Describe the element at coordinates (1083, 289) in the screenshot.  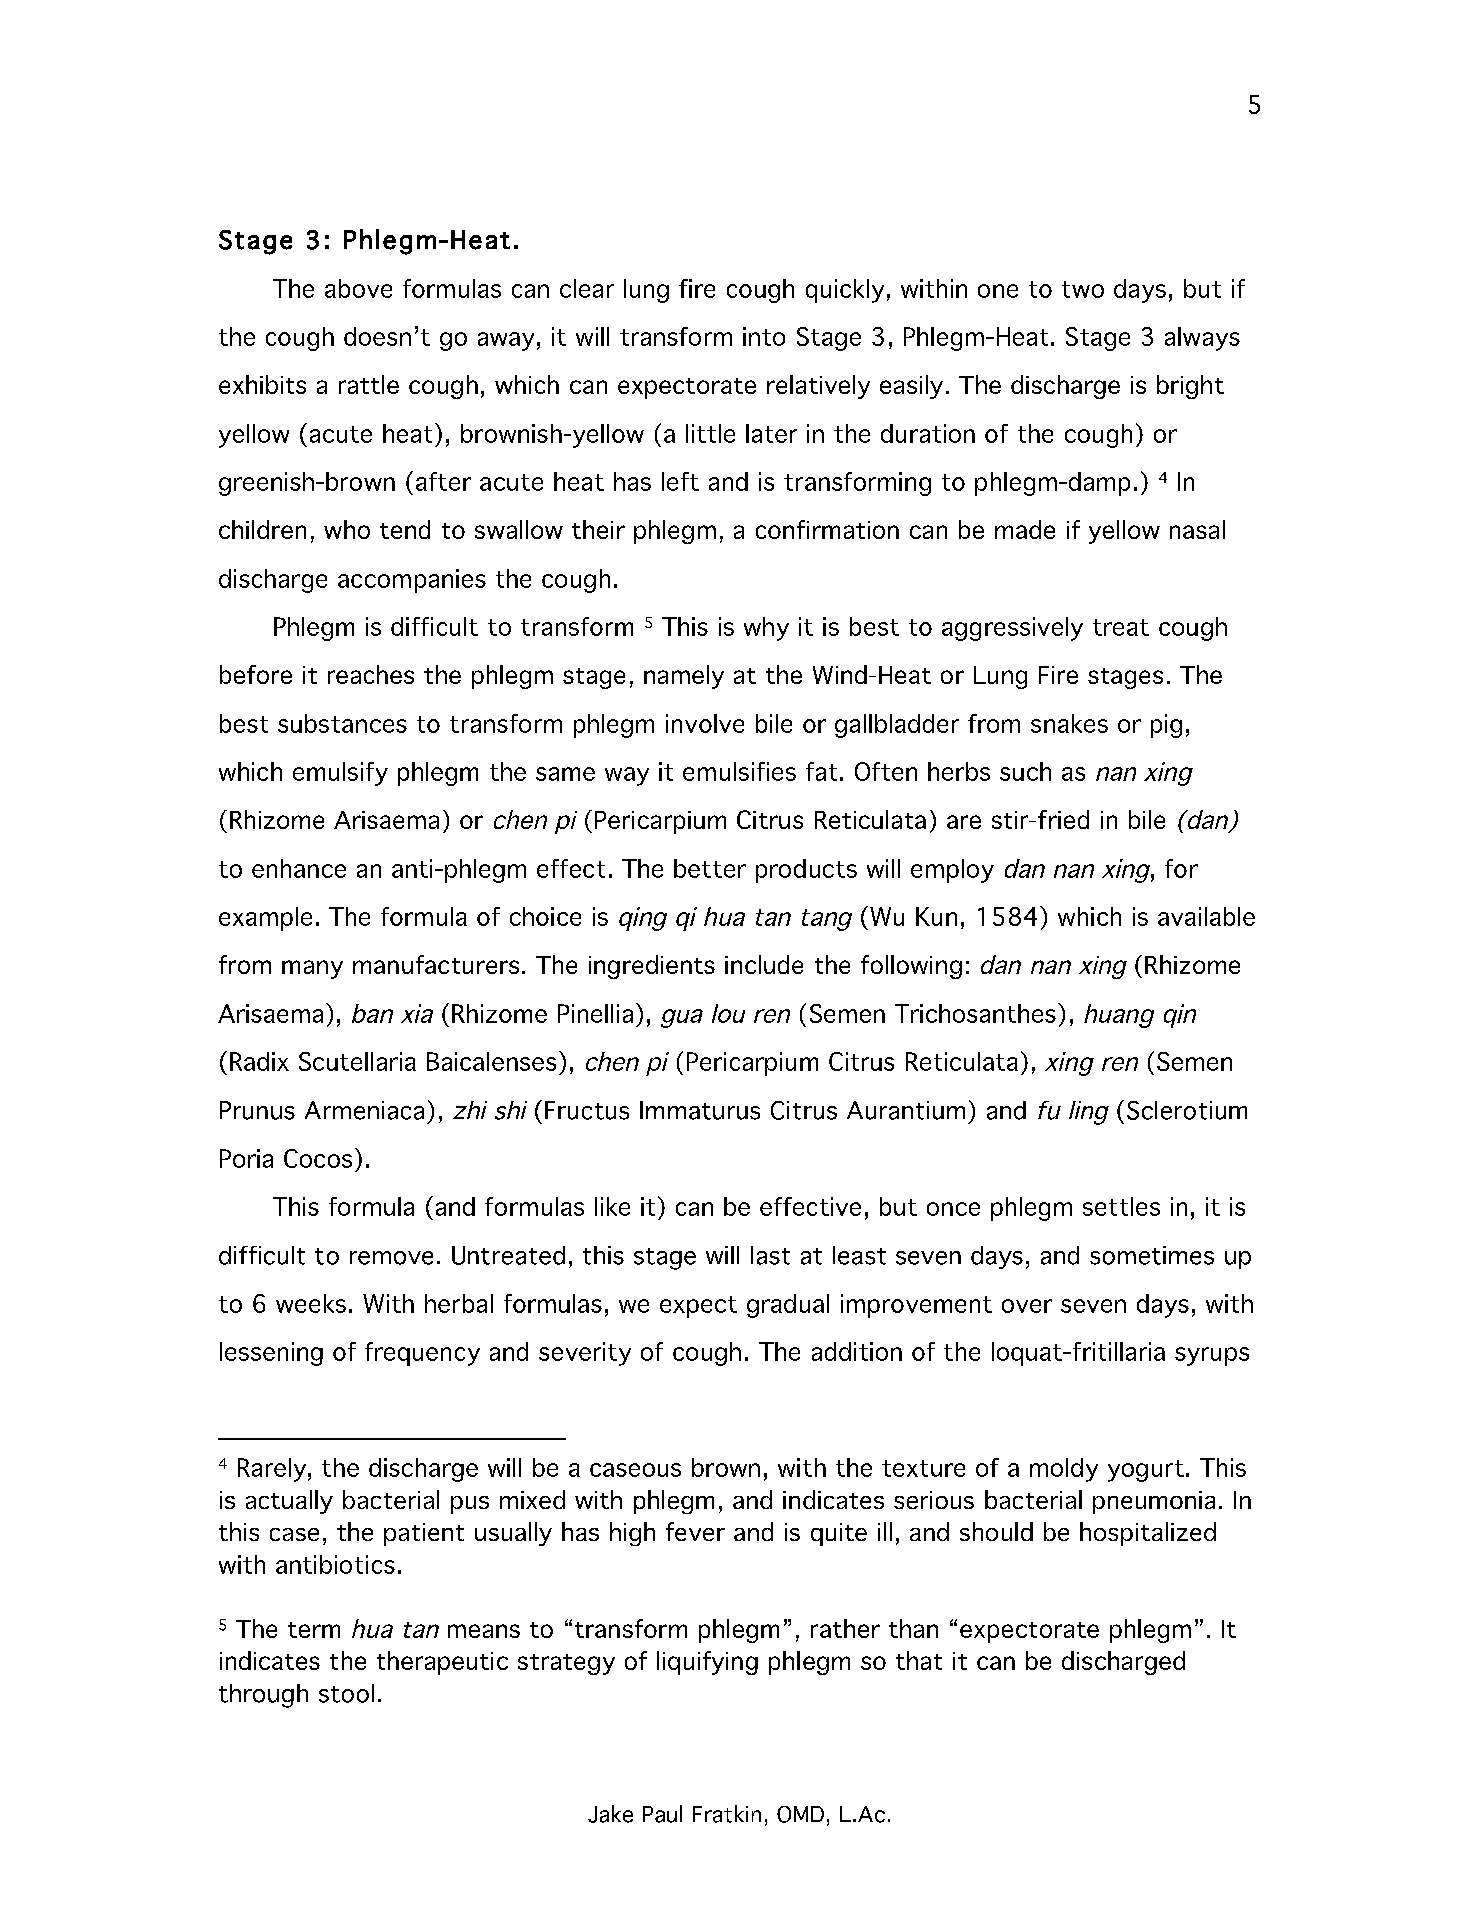
I see `two` at that location.
